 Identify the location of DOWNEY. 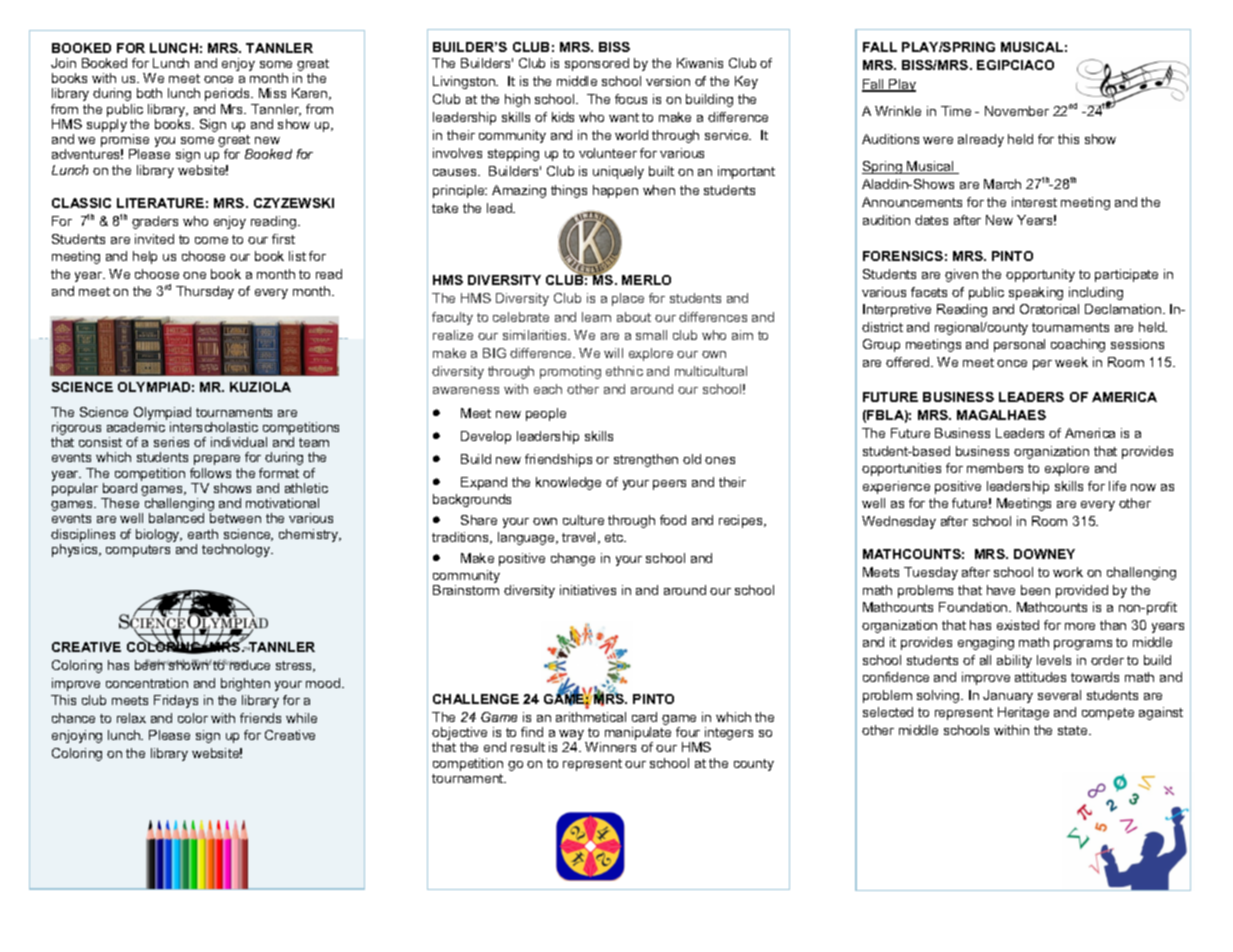
(1044, 554).
